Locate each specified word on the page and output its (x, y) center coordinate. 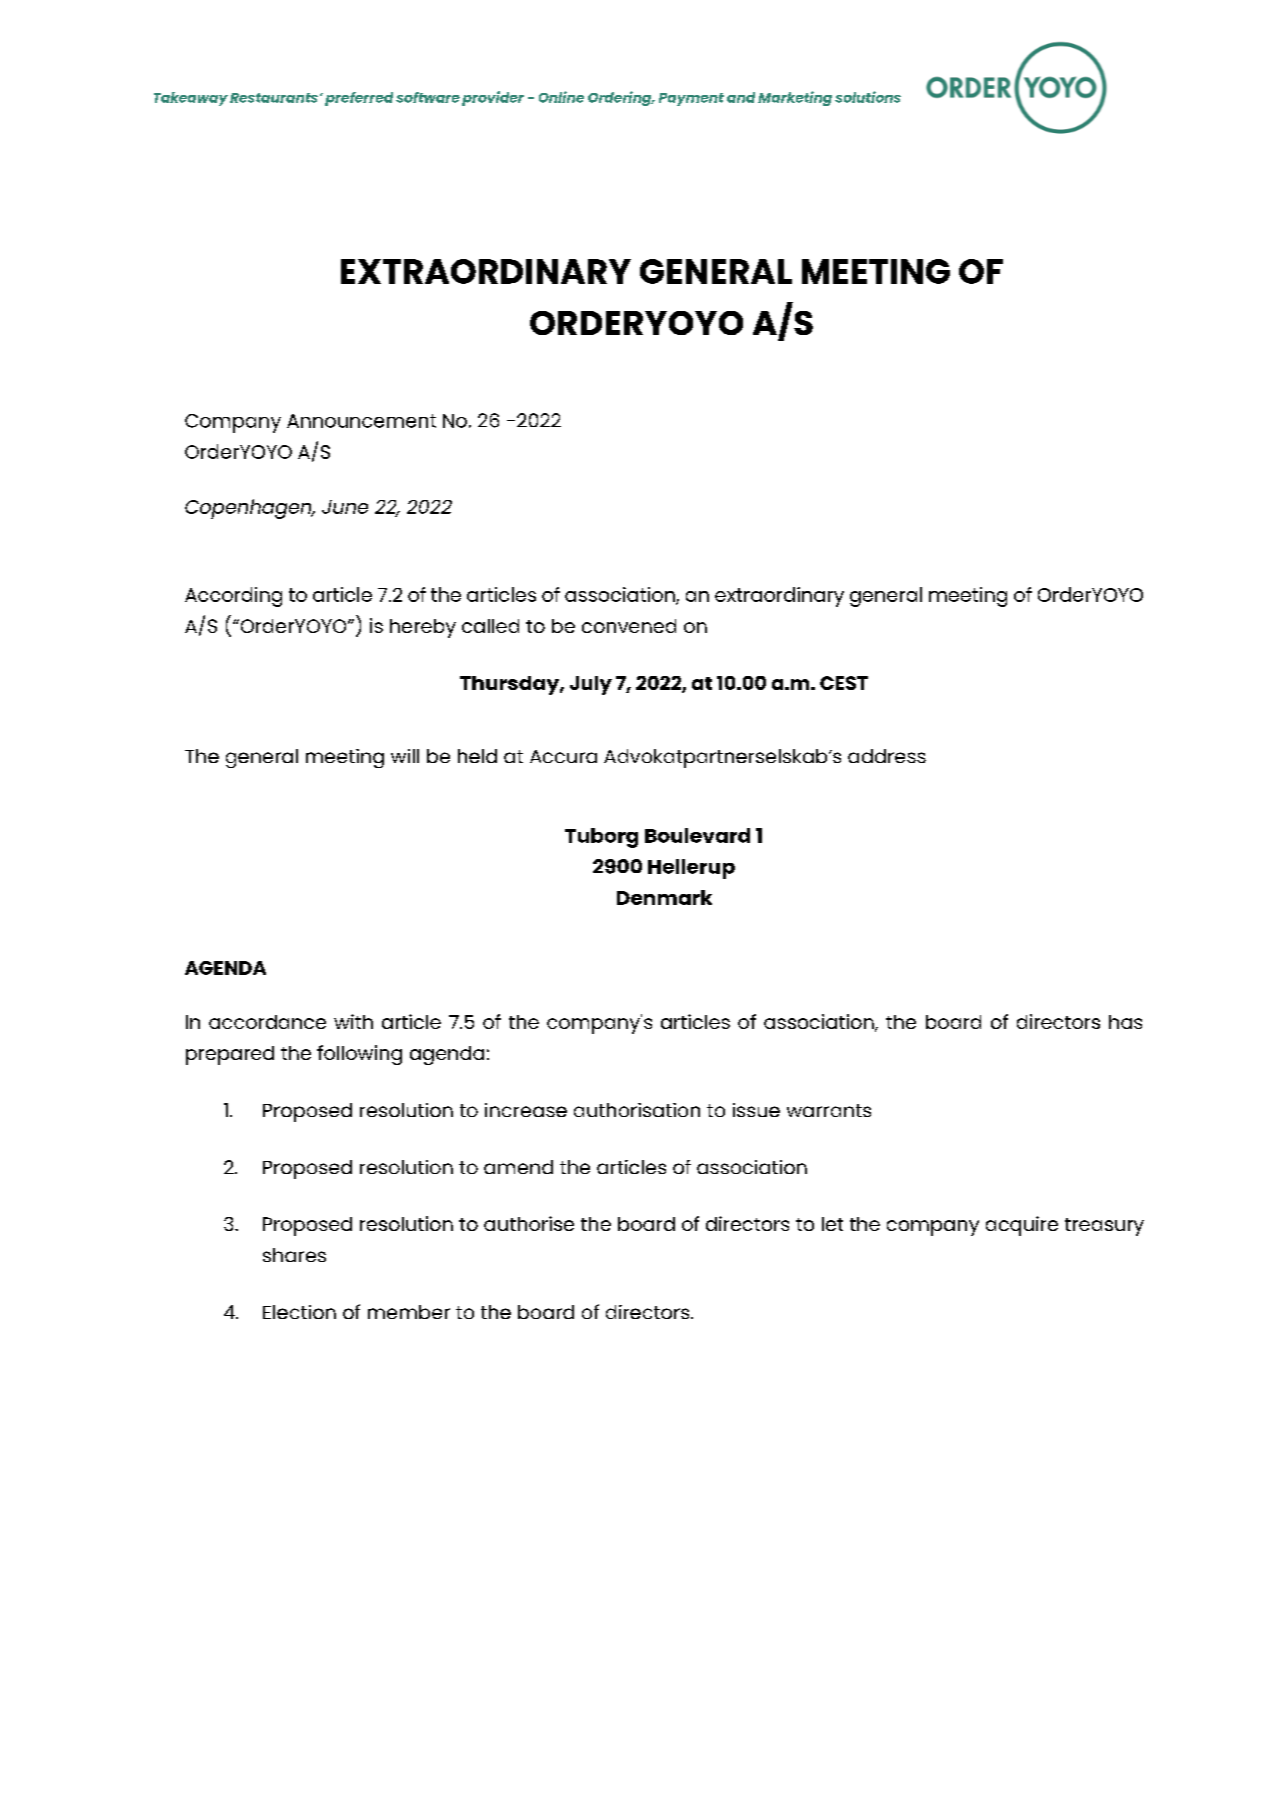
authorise (529, 1223)
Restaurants (274, 98)
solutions (868, 97)
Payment (691, 99)
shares (294, 1255)
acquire (1022, 1226)
